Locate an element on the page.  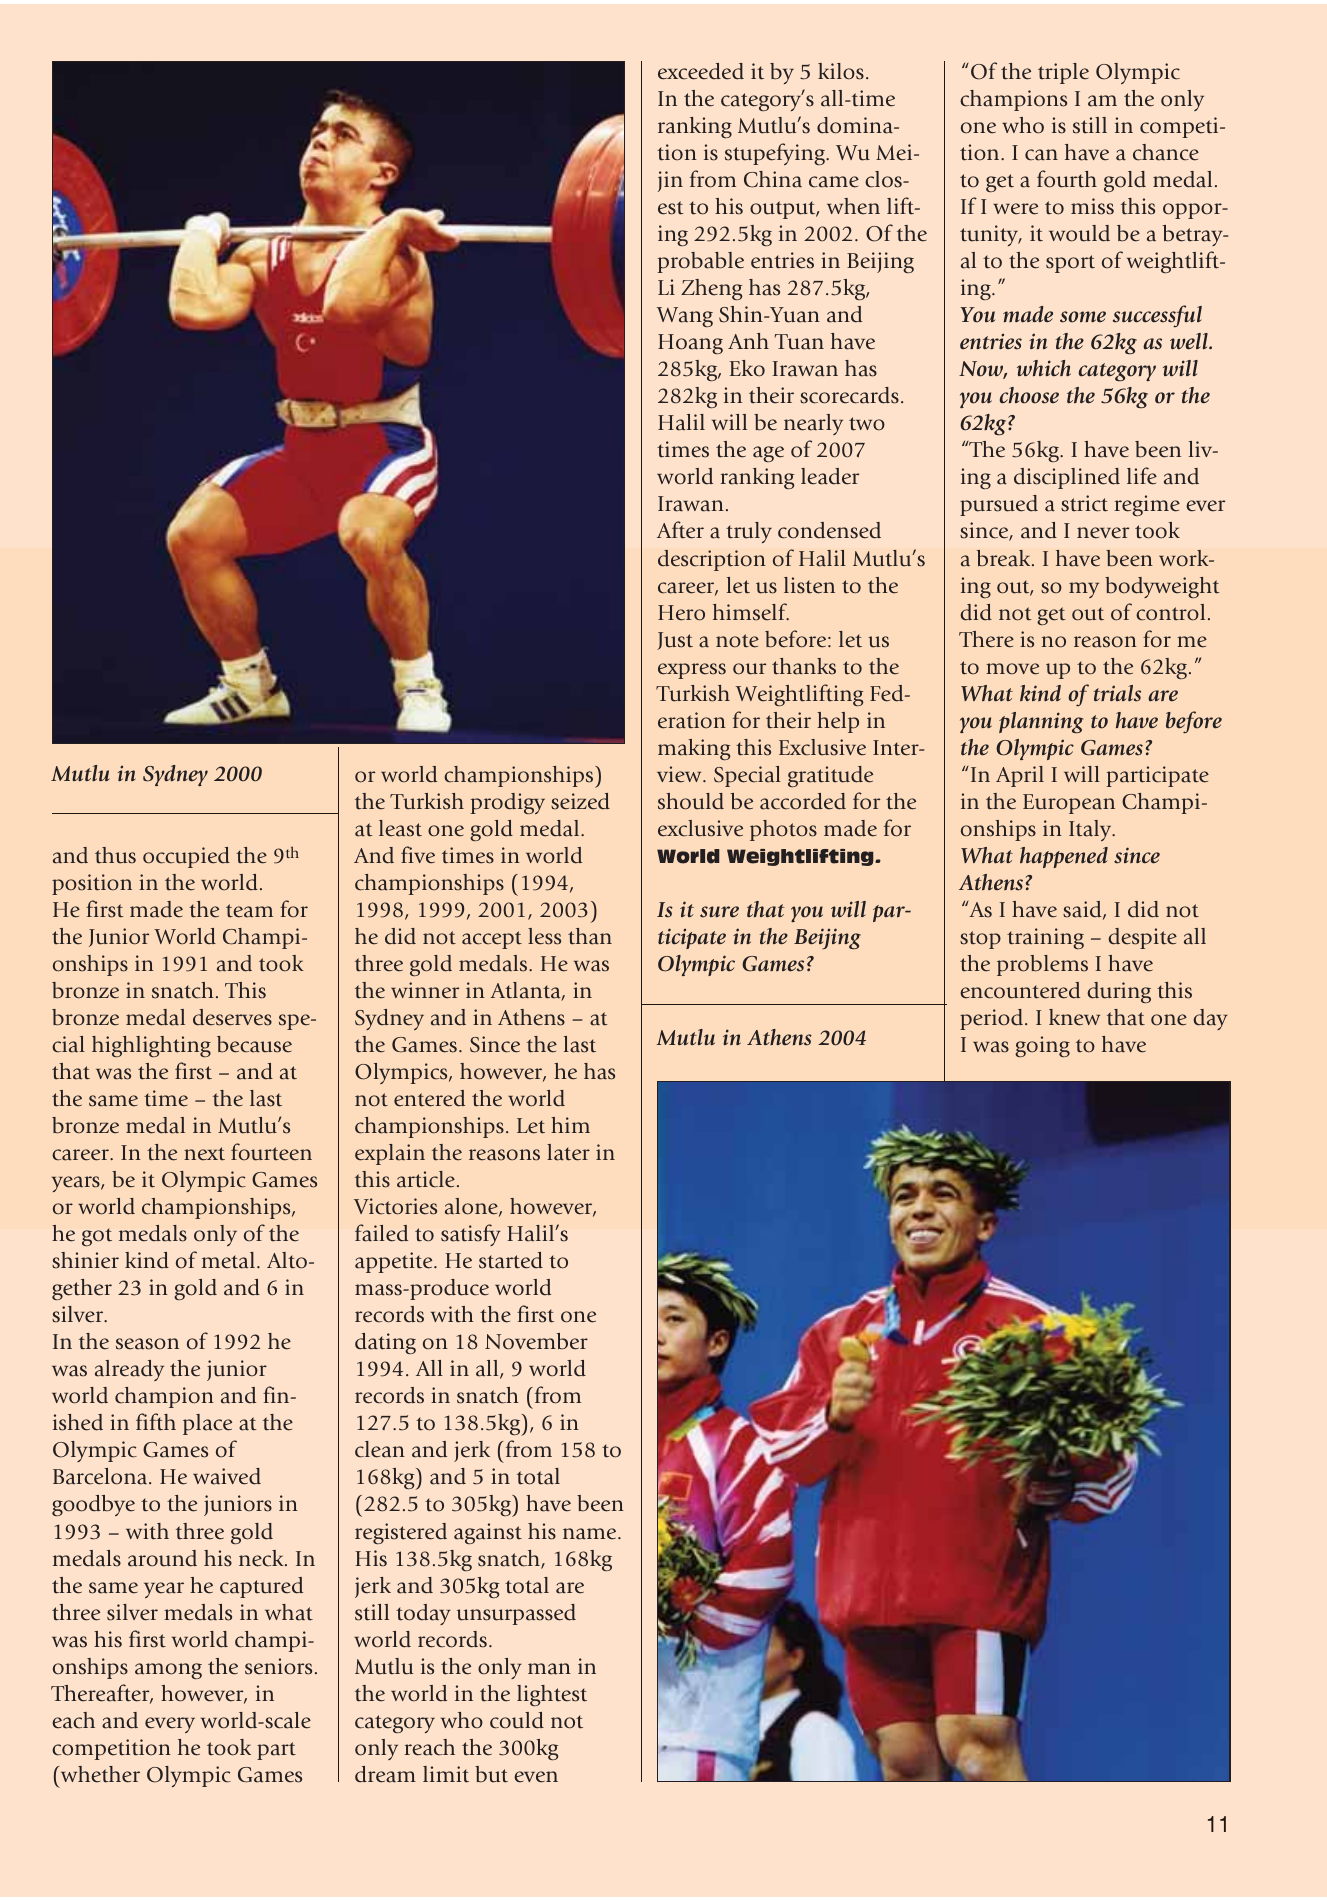
seniors is located at coordinates (278, 1666).
